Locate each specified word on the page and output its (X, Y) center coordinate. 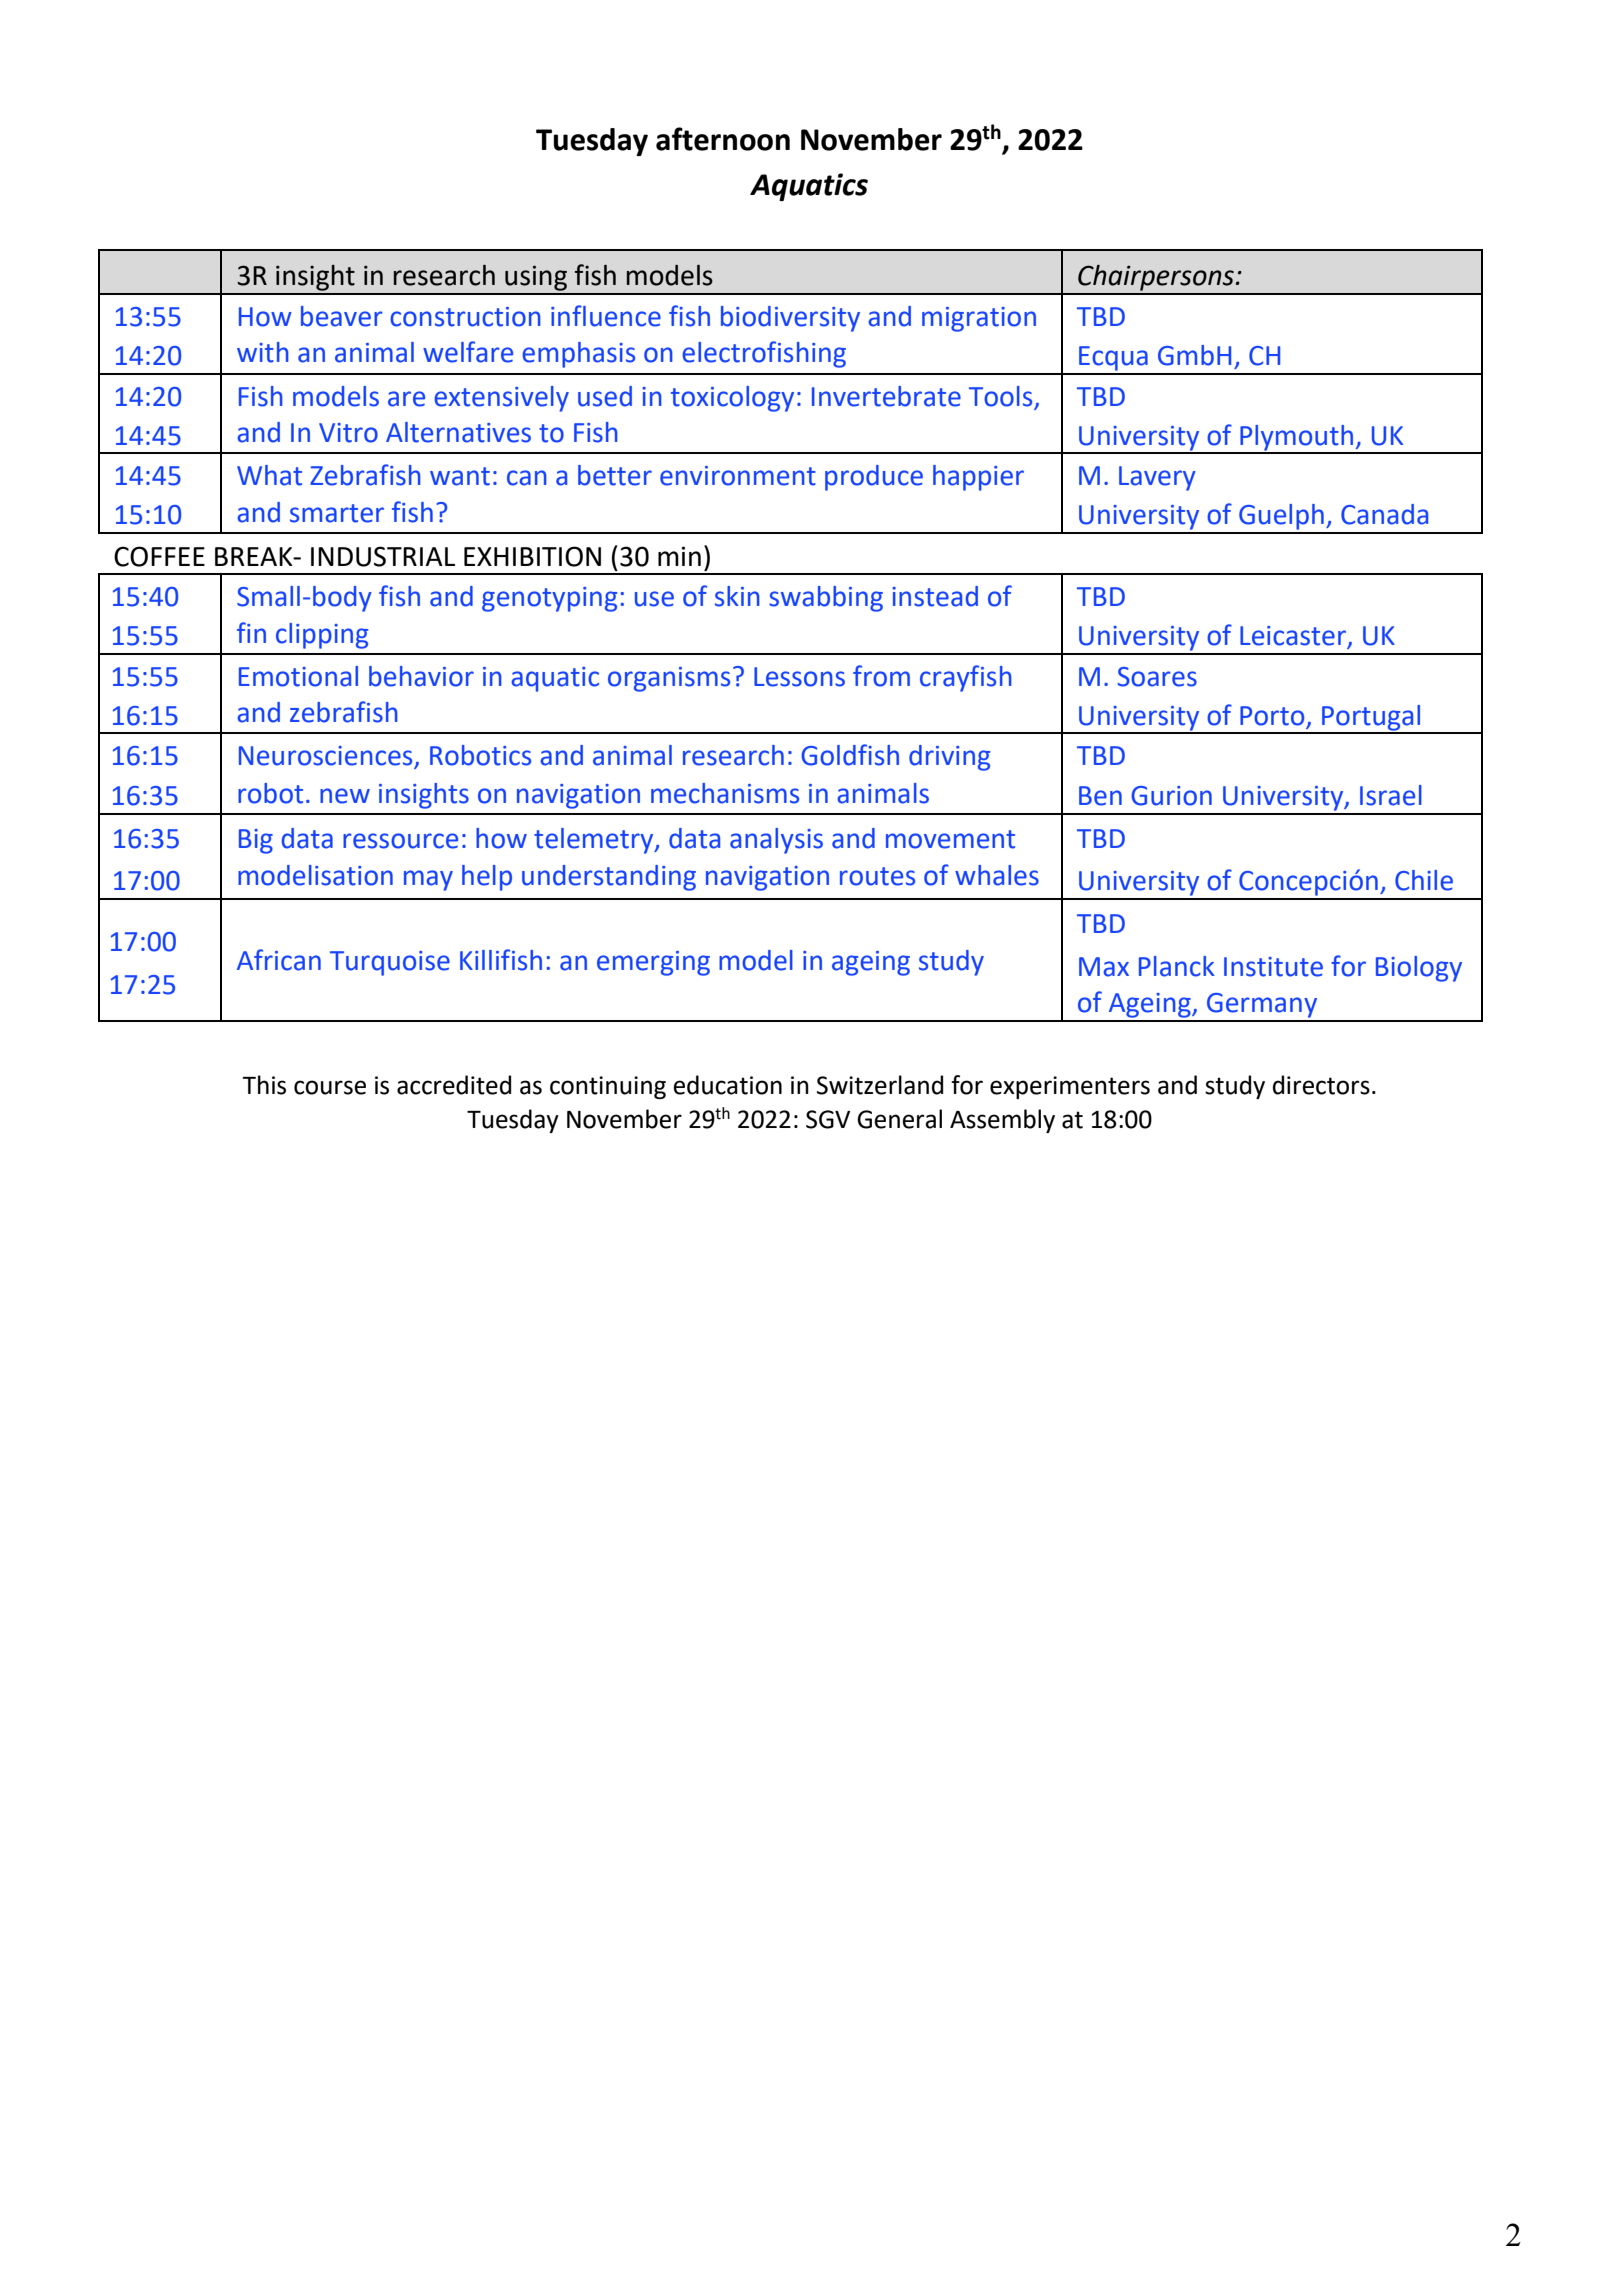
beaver (342, 316)
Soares (1157, 677)
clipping (322, 636)
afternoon (723, 139)
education (727, 1085)
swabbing (826, 599)
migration (979, 319)
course (330, 1087)
